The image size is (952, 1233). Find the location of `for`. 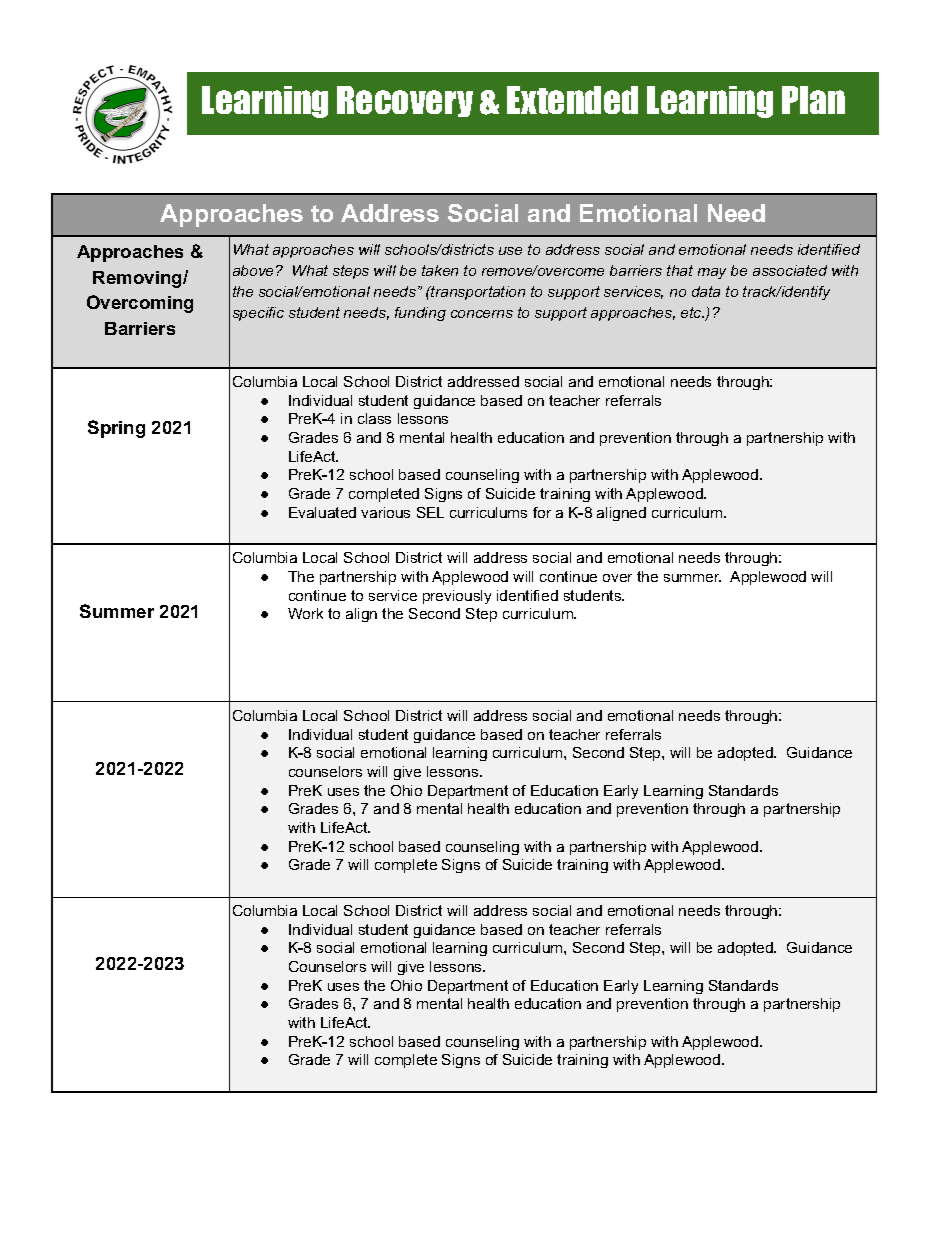

for is located at coordinates (542, 512).
